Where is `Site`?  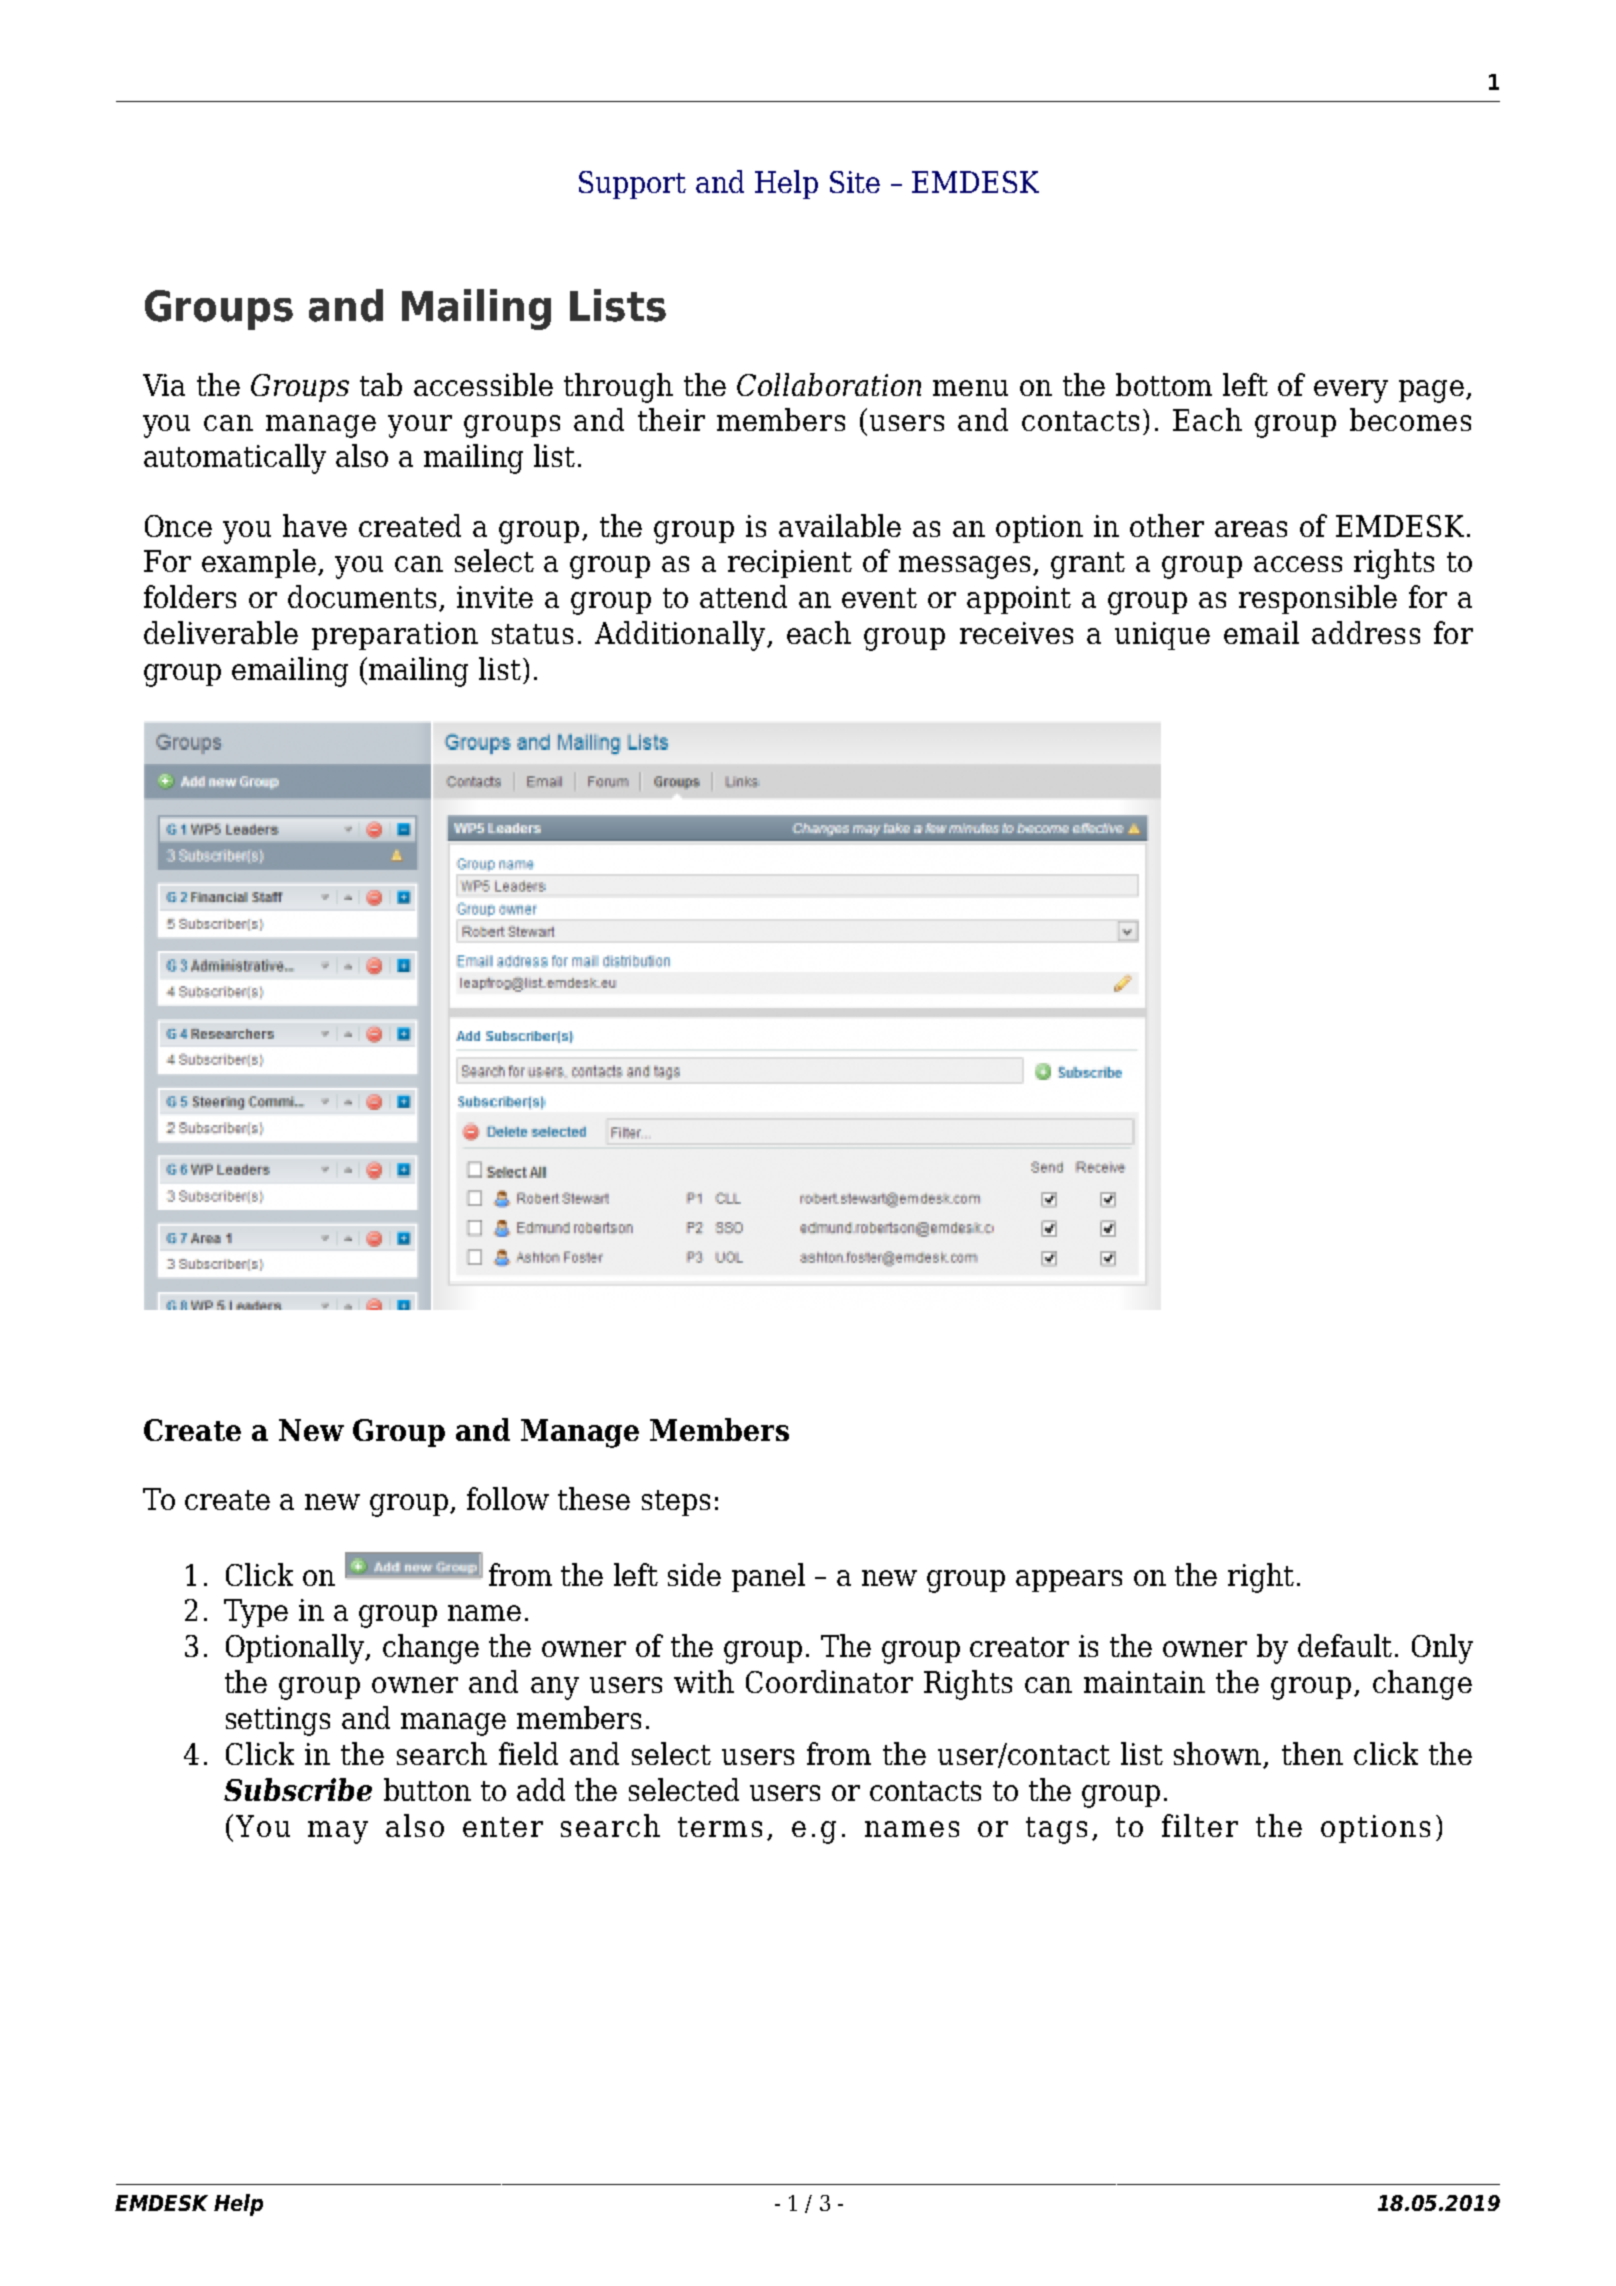 Site is located at coordinates (855, 182).
